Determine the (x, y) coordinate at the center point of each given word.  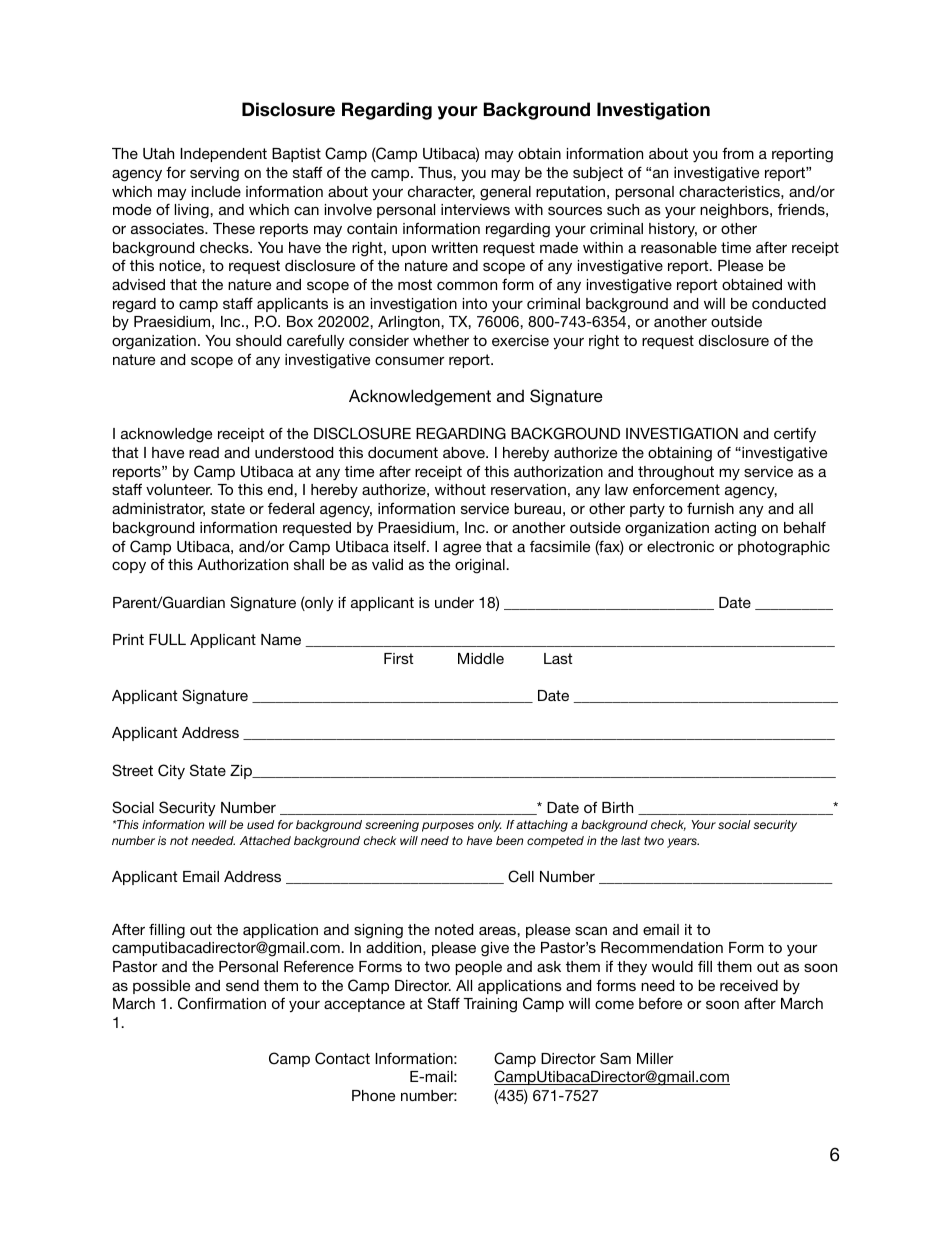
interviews (475, 209)
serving (214, 174)
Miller (655, 1058)
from (738, 153)
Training (490, 1005)
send (242, 985)
